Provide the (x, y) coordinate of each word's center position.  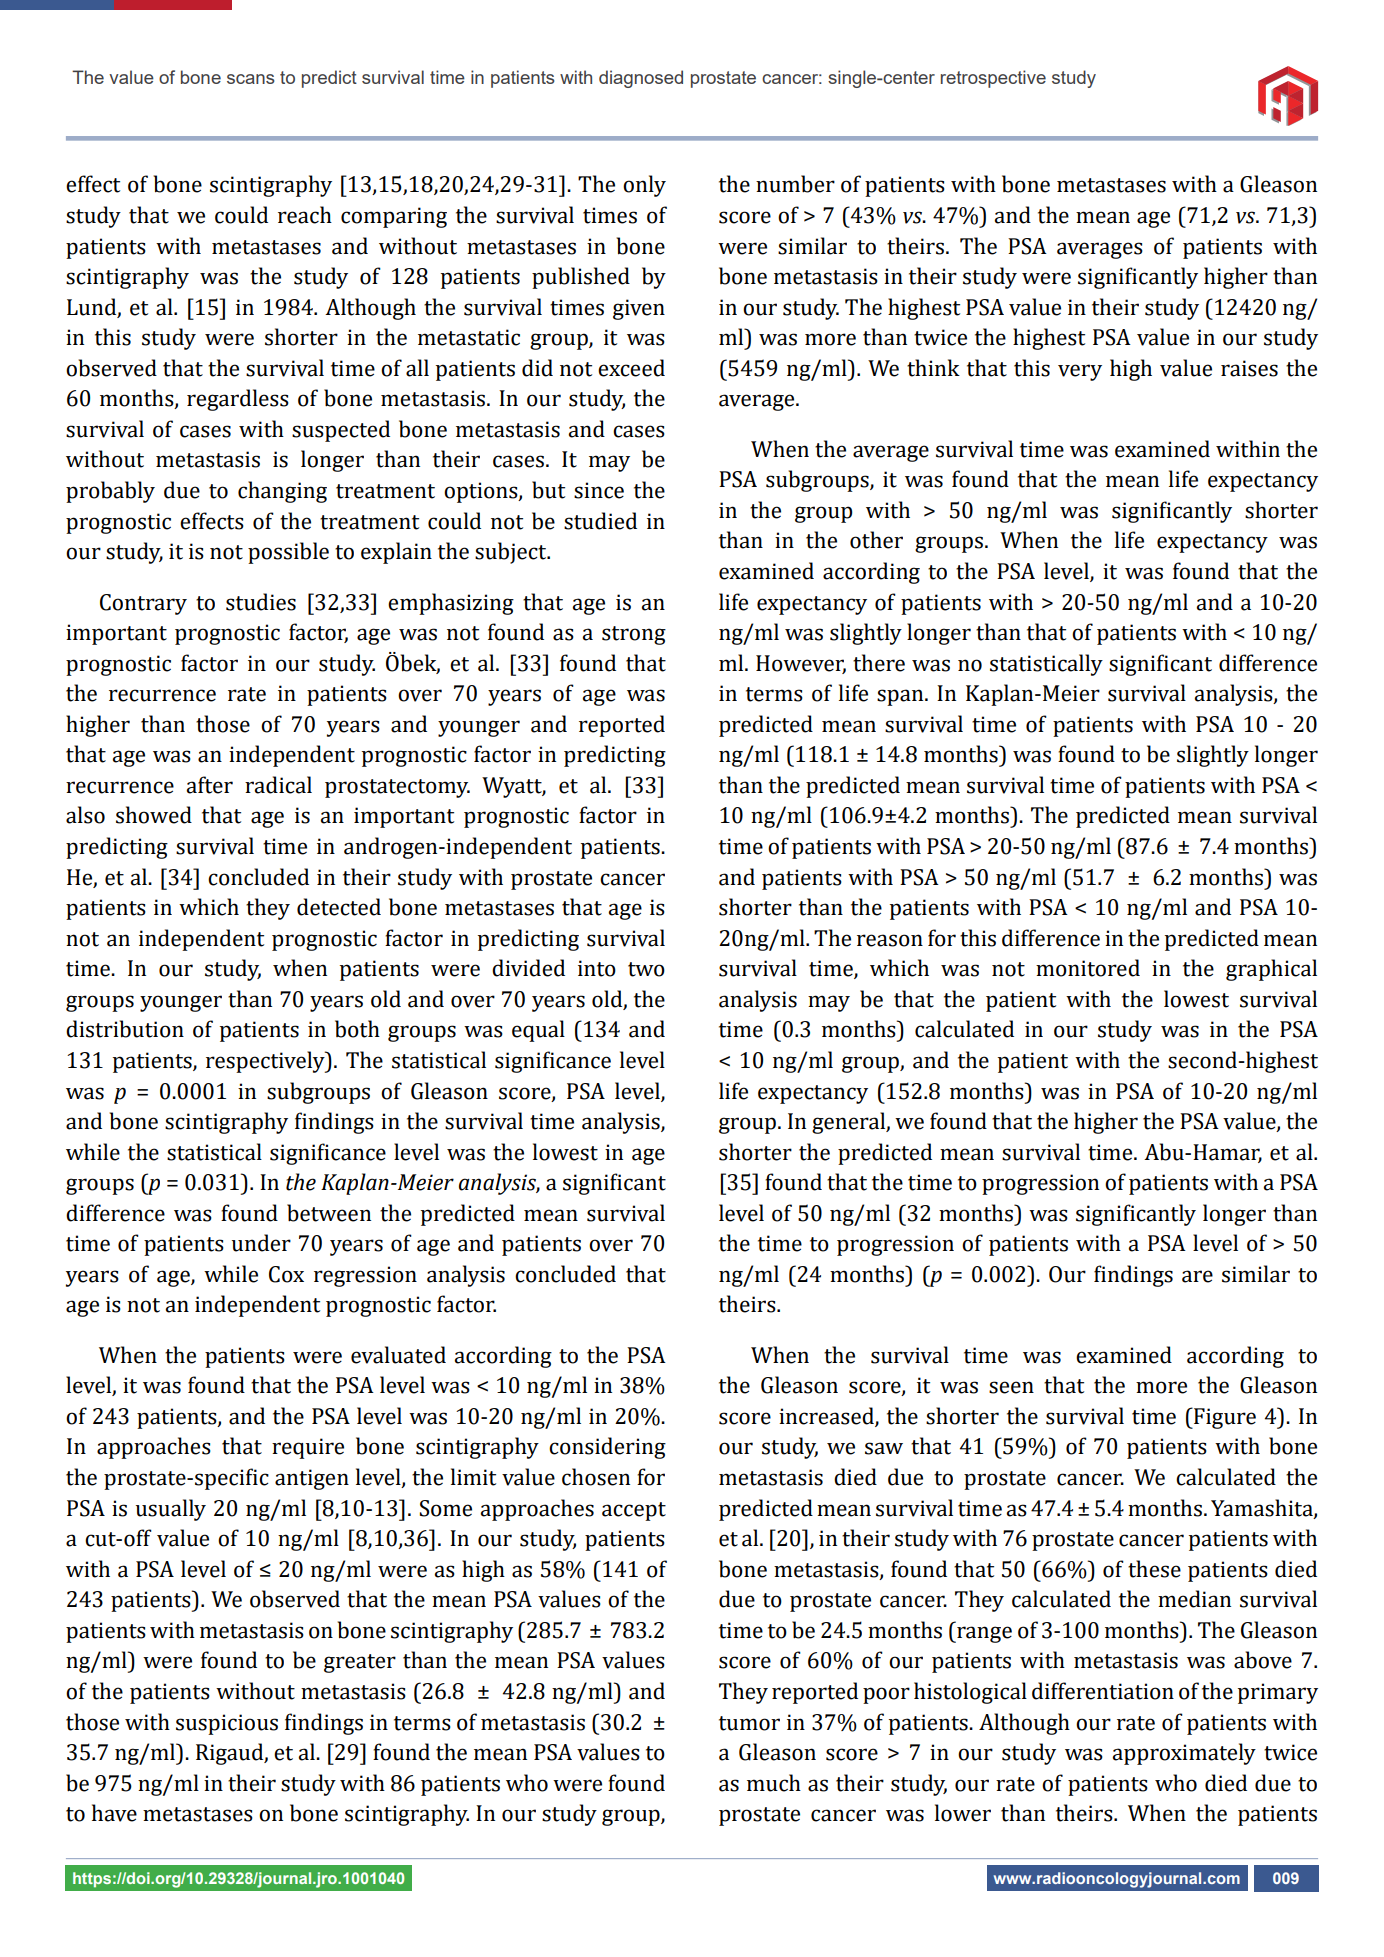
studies (261, 602)
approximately (1184, 1754)
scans (251, 79)
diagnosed (641, 79)
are (1197, 1276)
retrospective (993, 79)
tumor (749, 1723)
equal (538, 1031)
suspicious (227, 1724)
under (261, 1243)
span (901, 697)
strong (634, 635)
